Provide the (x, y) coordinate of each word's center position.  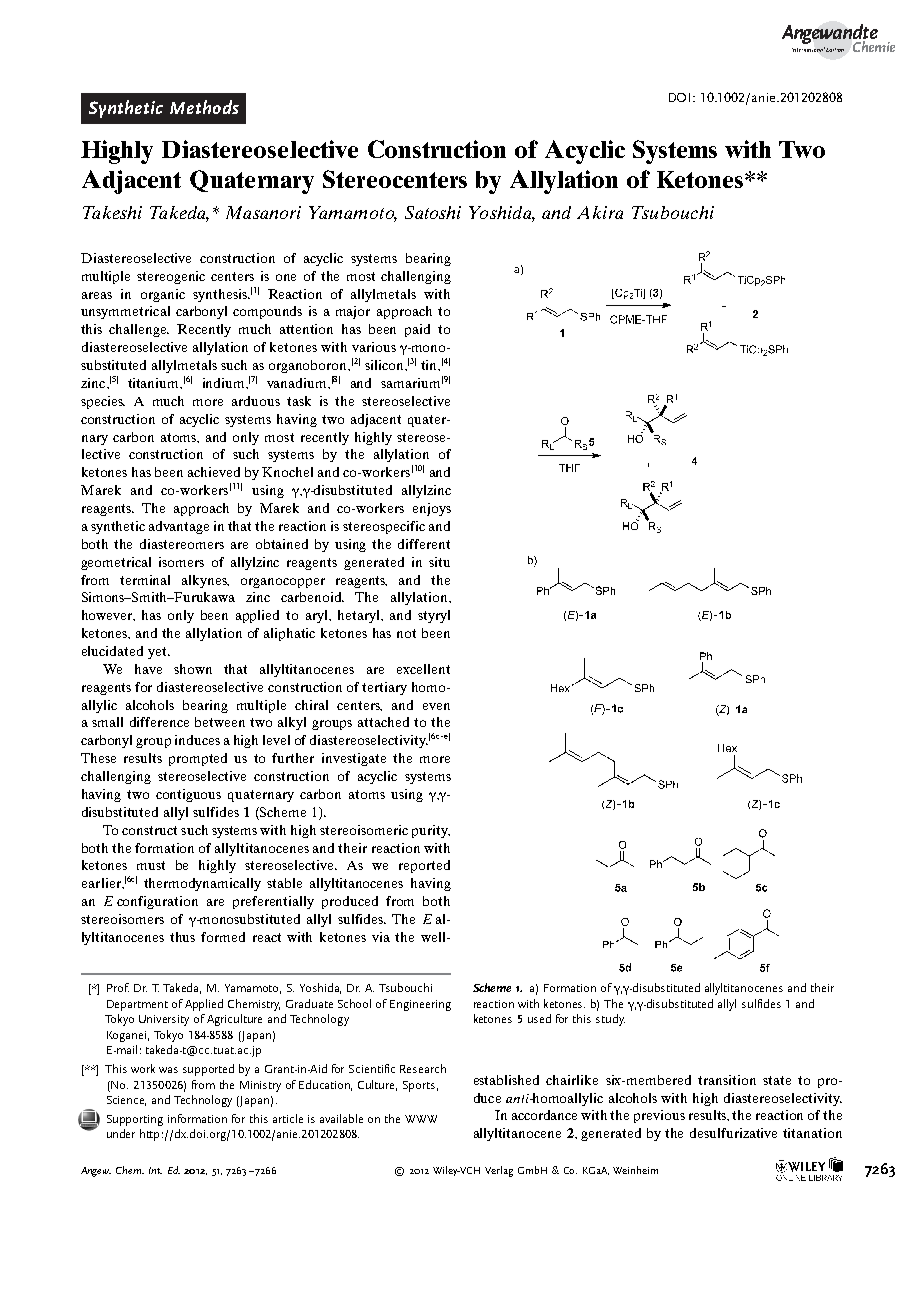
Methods (204, 107)
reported (424, 866)
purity (431, 831)
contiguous (188, 795)
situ (439, 562)
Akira (600, 212)
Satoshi (433, 212)
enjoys (432, 509)
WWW (421, 1119)
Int (155, 1170)
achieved (214, 472)
